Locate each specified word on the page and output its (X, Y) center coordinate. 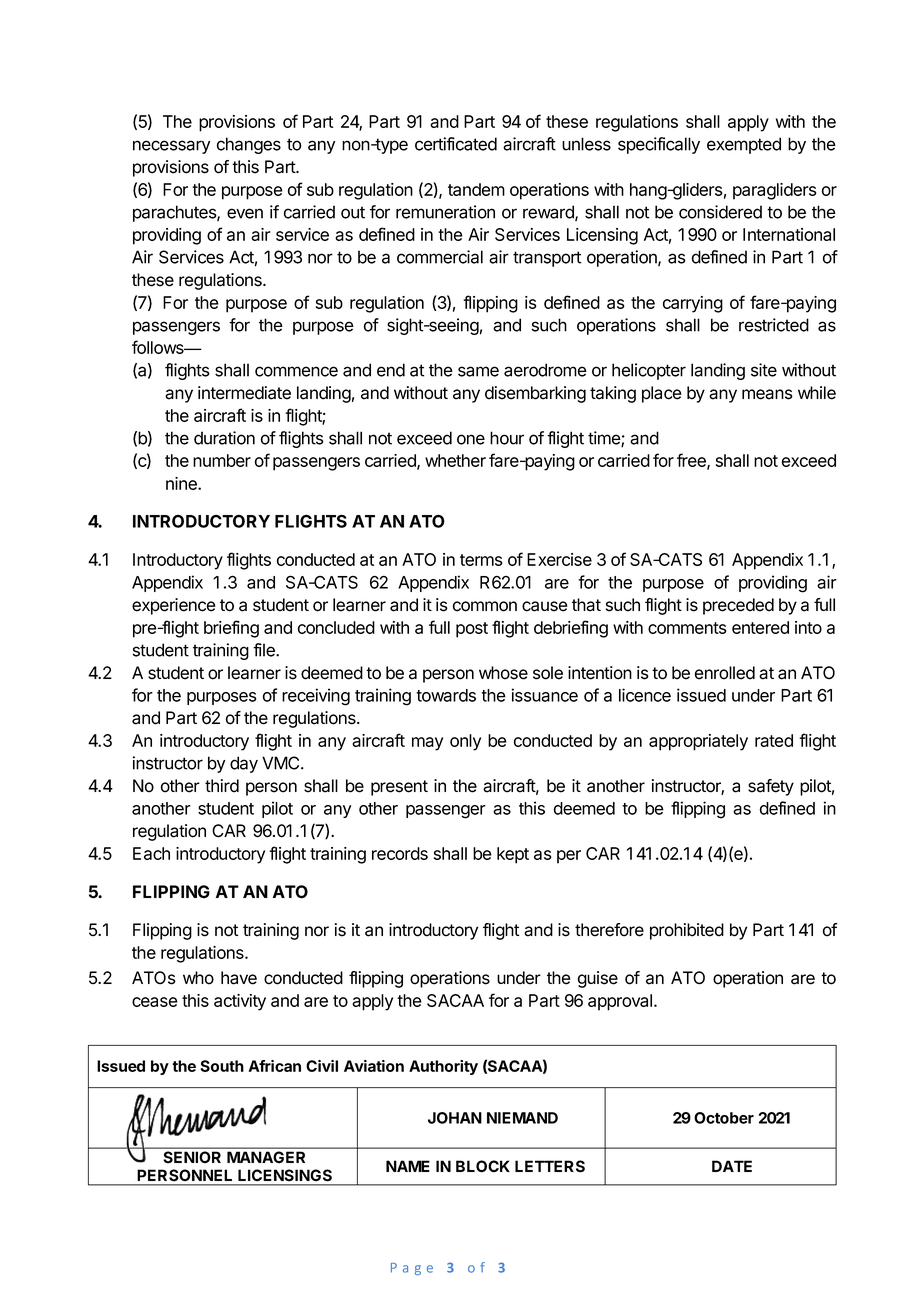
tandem (476, 189)
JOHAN (455, 1118)
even (245, 213)
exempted (744, 145)
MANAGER (266, 1157)
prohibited (687, 931)
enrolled (725, 673)
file (265, 650)
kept (513, 855)
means (767, 394)
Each (151, 853)
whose (503, 673)
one (471, 439)
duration (224, 438)
